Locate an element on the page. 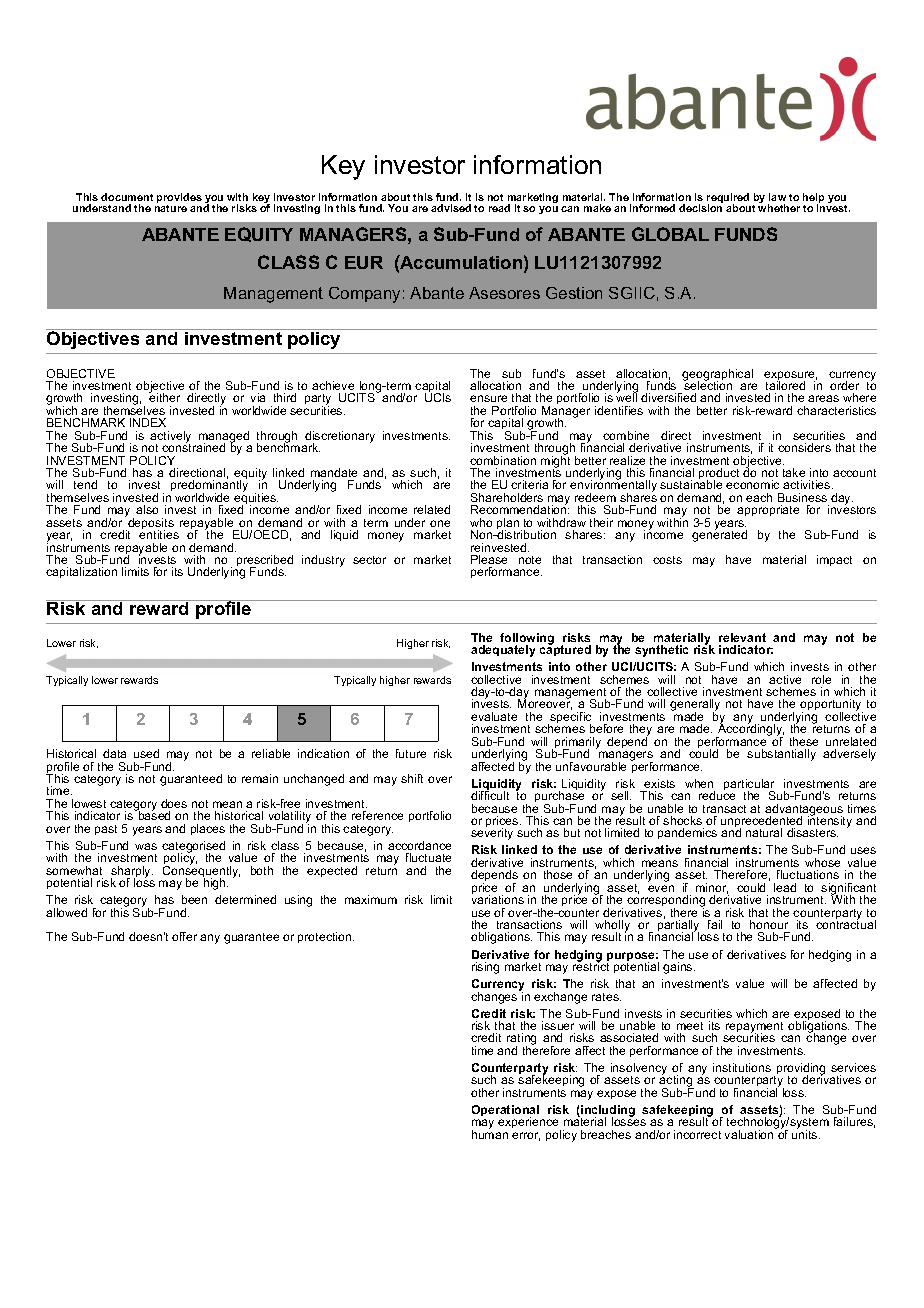  used is located at coordinates (146, 753).
